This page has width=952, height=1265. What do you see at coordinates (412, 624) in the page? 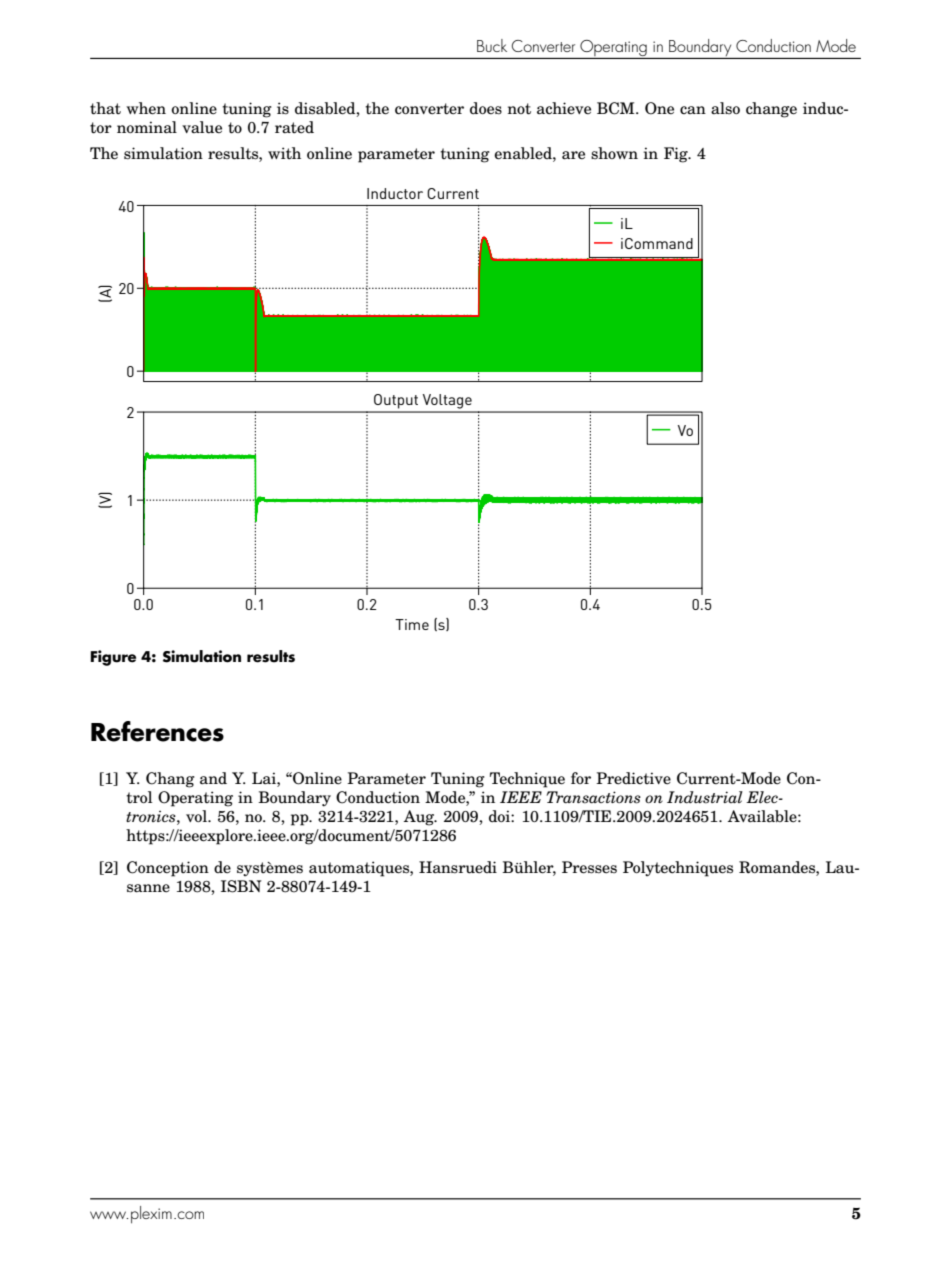
I see `Time` at bounding box center [412, 624].
